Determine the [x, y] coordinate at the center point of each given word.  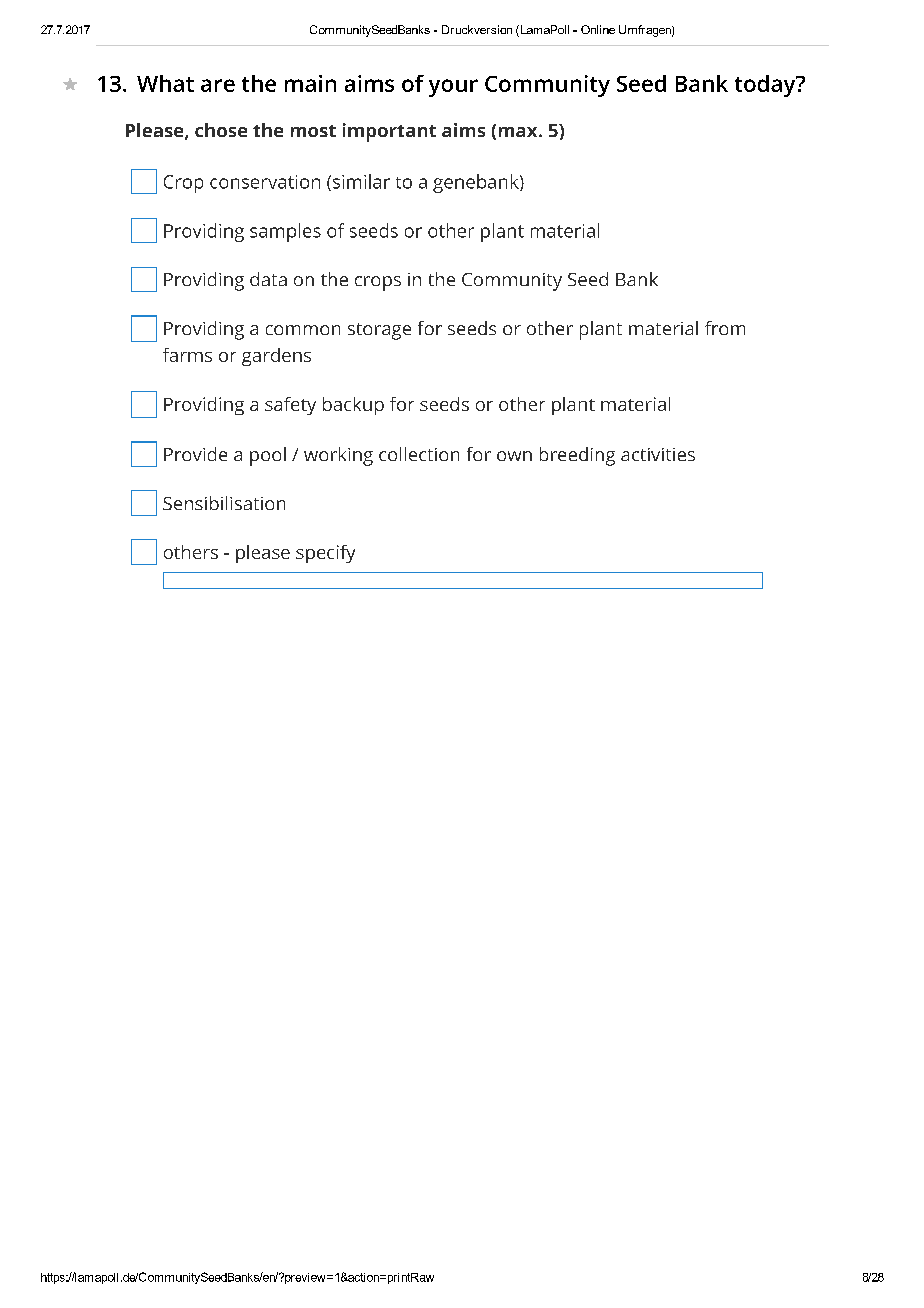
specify [325, 554]
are [218, 85]
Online [598, 29]
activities [658, 454]
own [514, 456]
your [453, 88]
